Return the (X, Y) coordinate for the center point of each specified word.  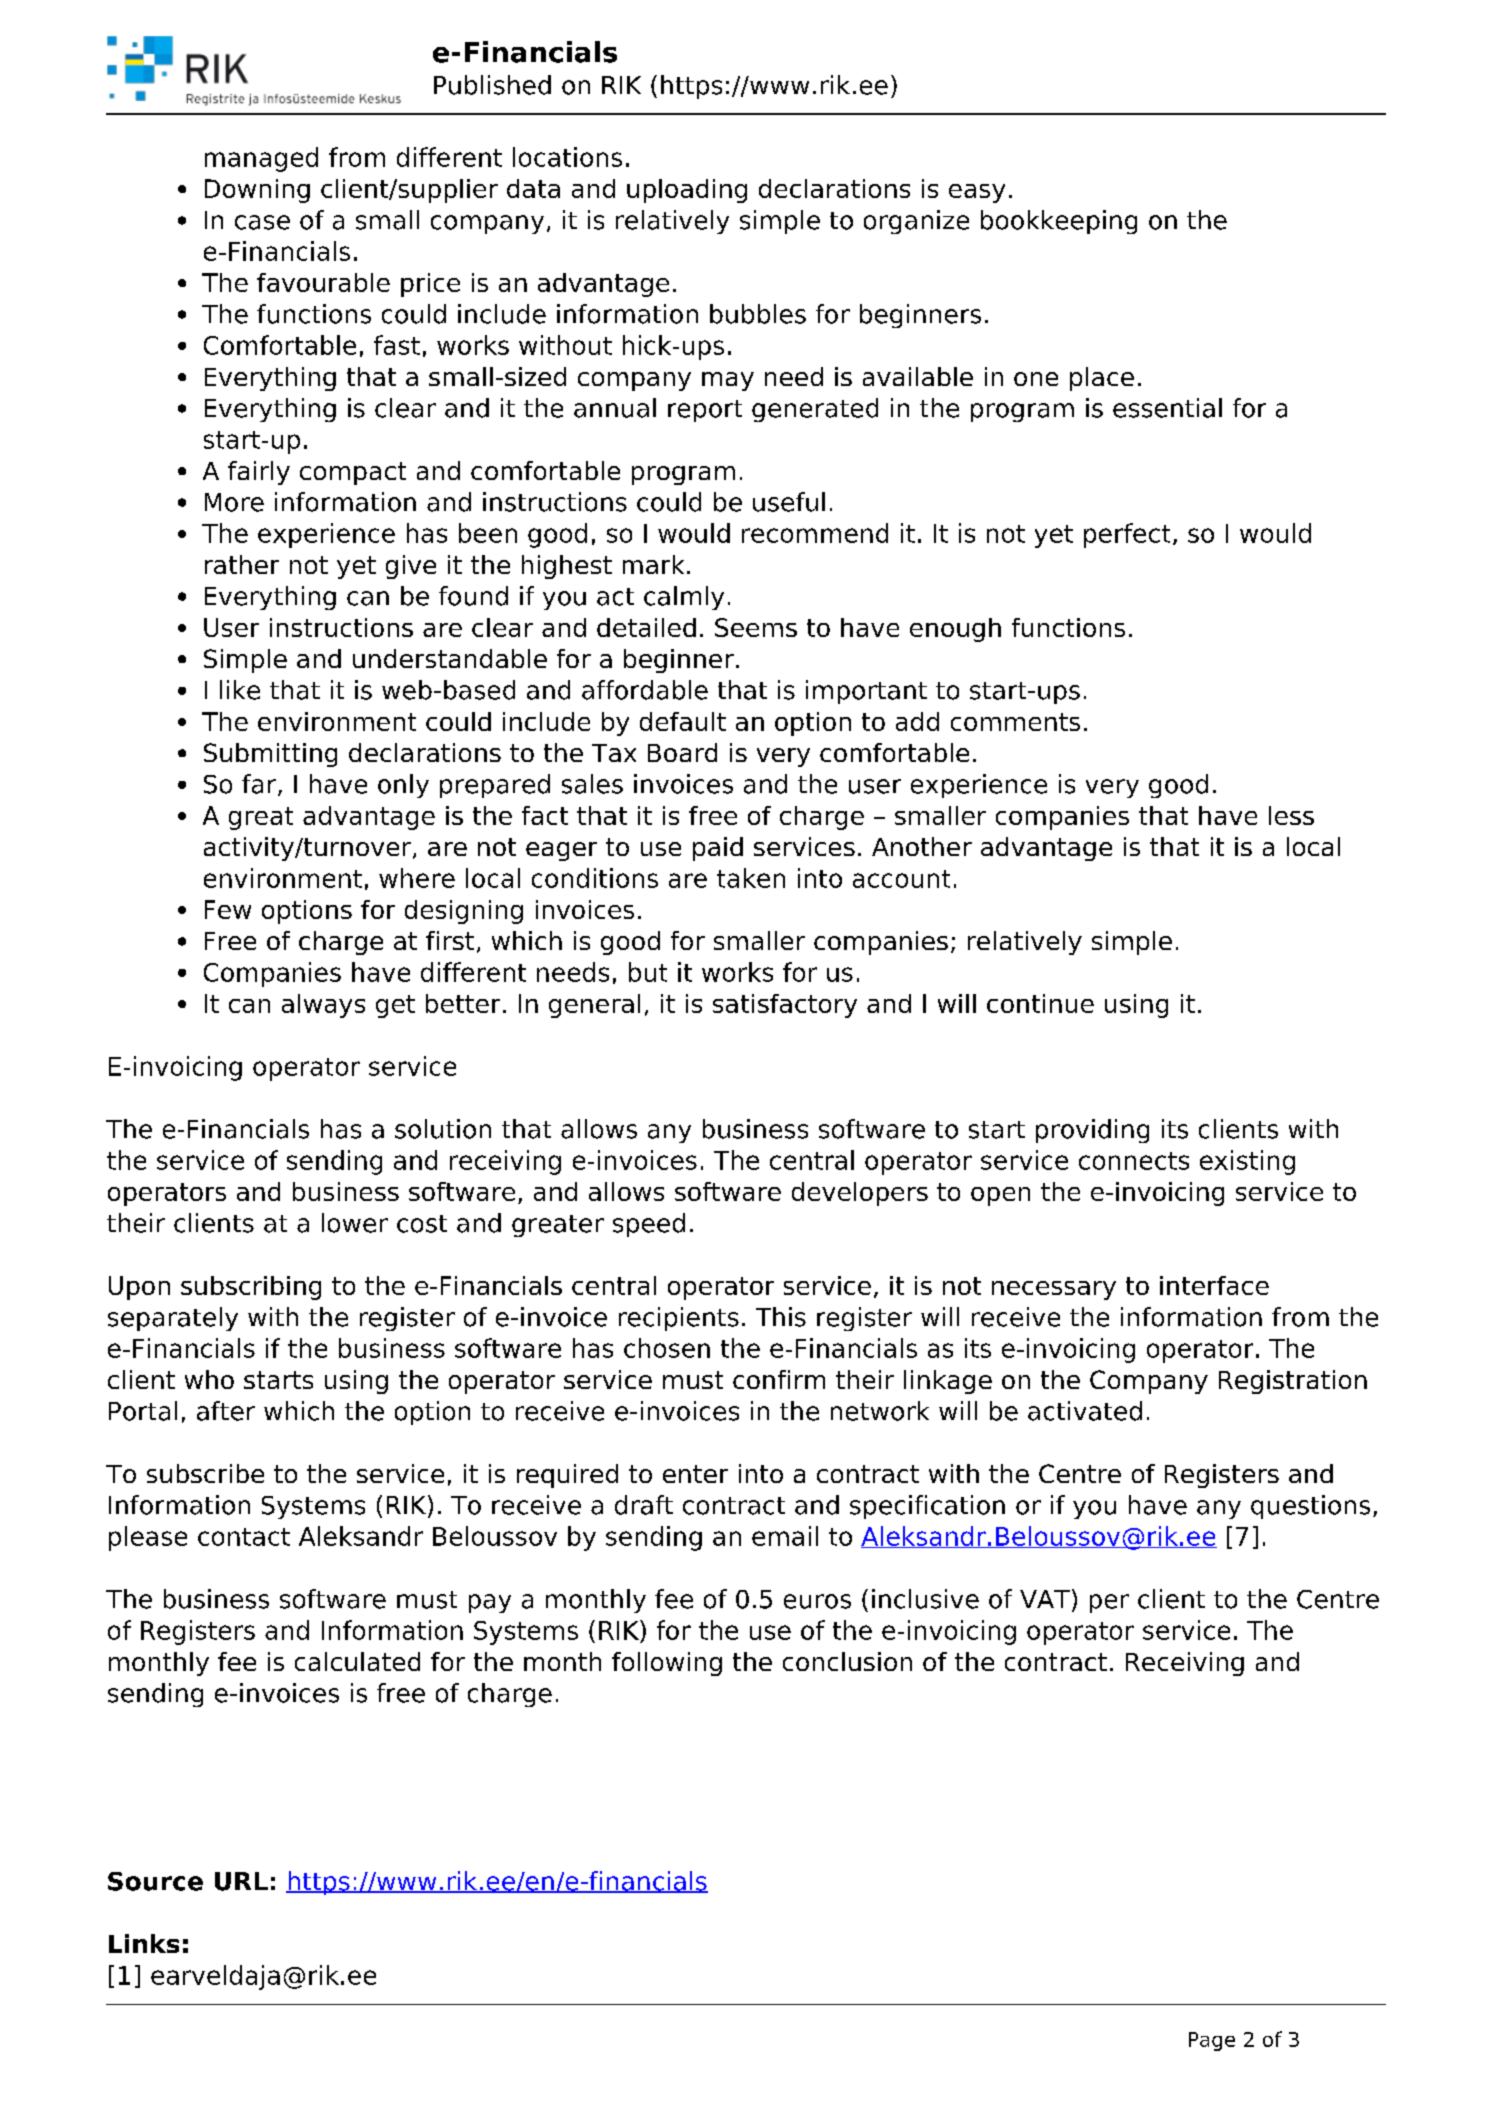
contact (244, 1537)
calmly (684, 598)
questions (1310, 1507)
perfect (1127, 535)
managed (261, 159)
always (323, 1006)
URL (241, 1881)
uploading (687, 191)
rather (242, 564)
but (648, 972)
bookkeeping (1059, 222)
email (785, 1536)
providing (1092, 1131)
